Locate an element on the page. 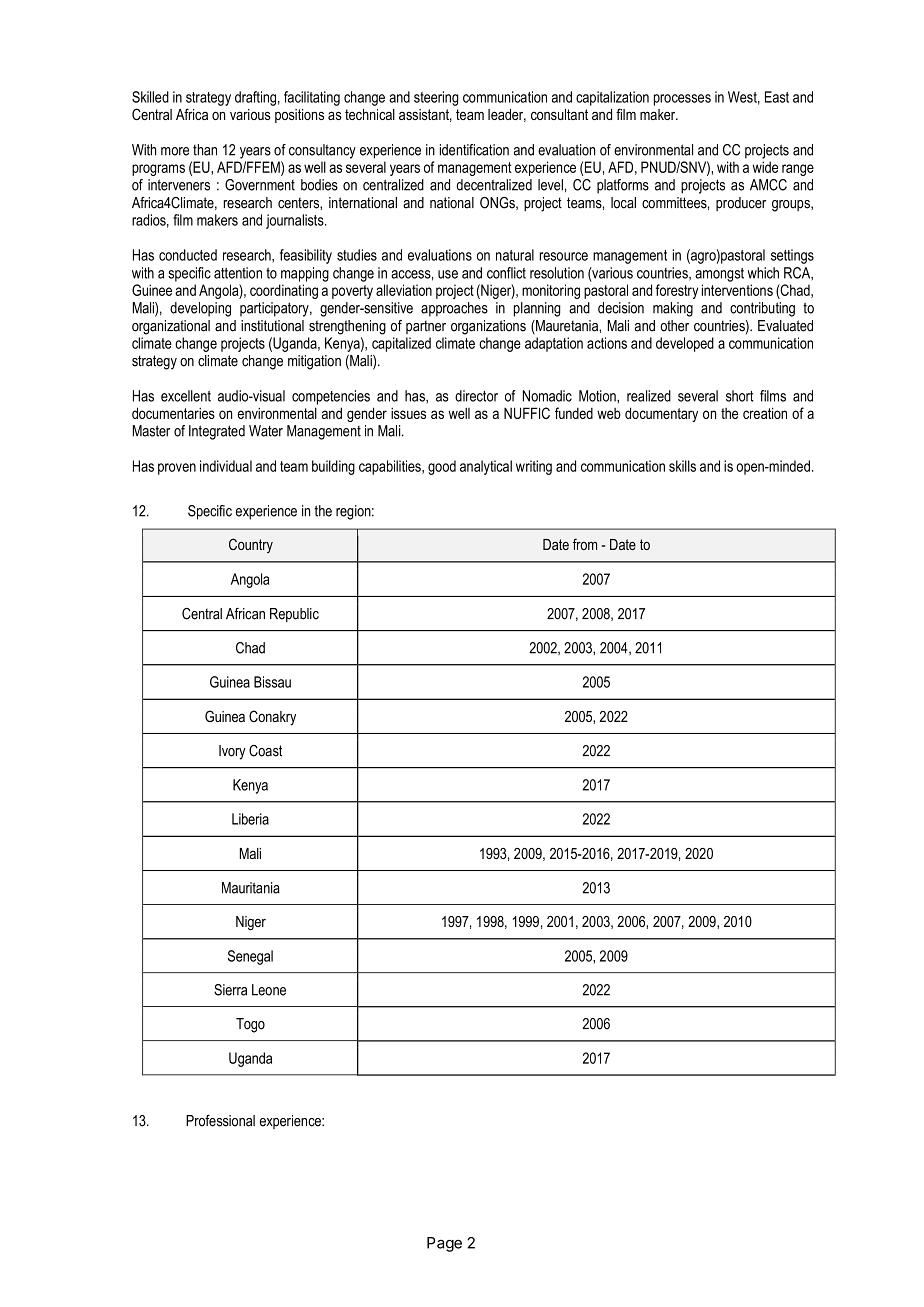  identification is located at coordinates (474, 150).
